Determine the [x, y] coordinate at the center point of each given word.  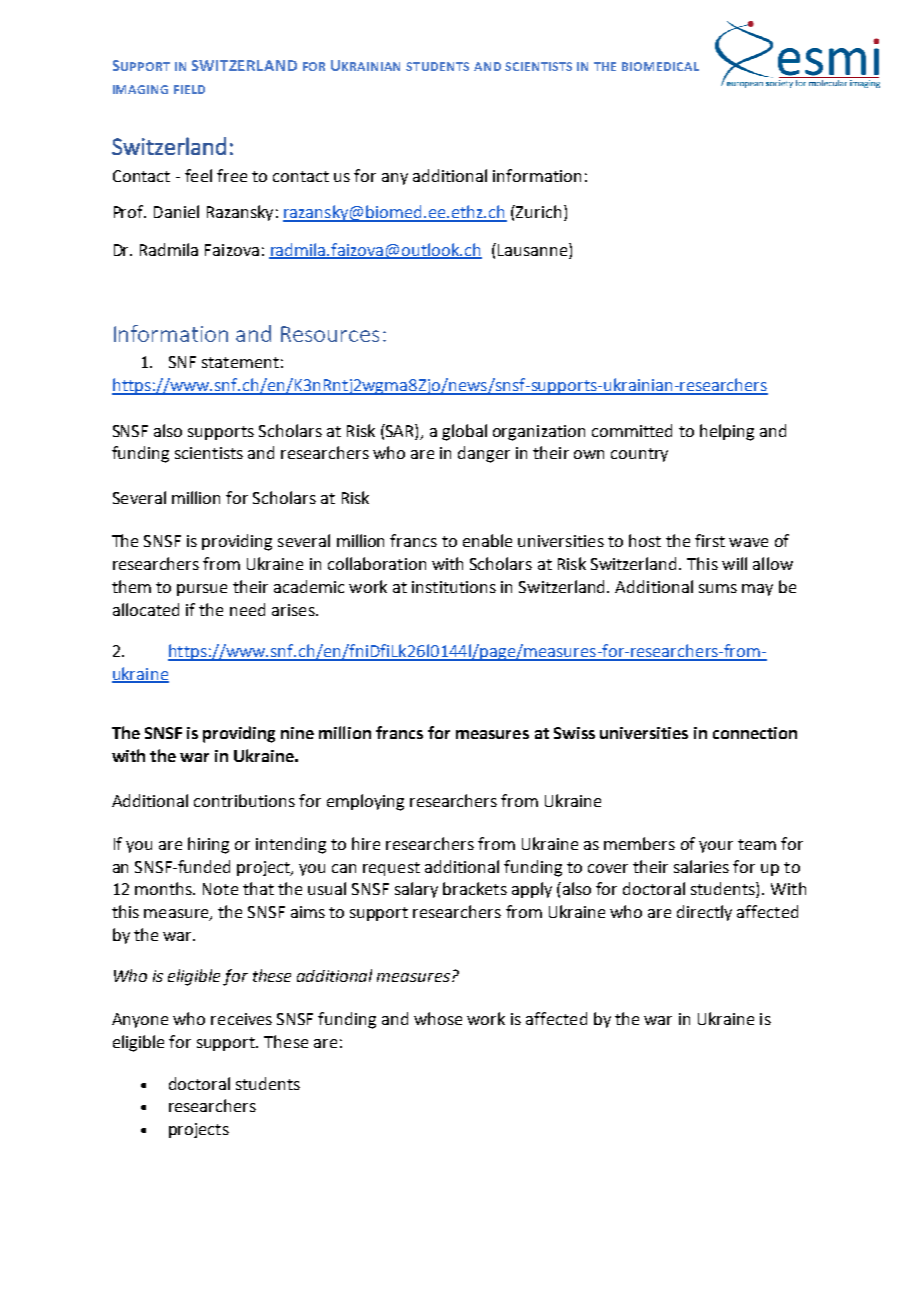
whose [438, 1018]
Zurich [537, 211]
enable [487, 540]
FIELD [189, 89]
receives [241, 1019]
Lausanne [531, 249]
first [710, 540]
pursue [202, 590]
